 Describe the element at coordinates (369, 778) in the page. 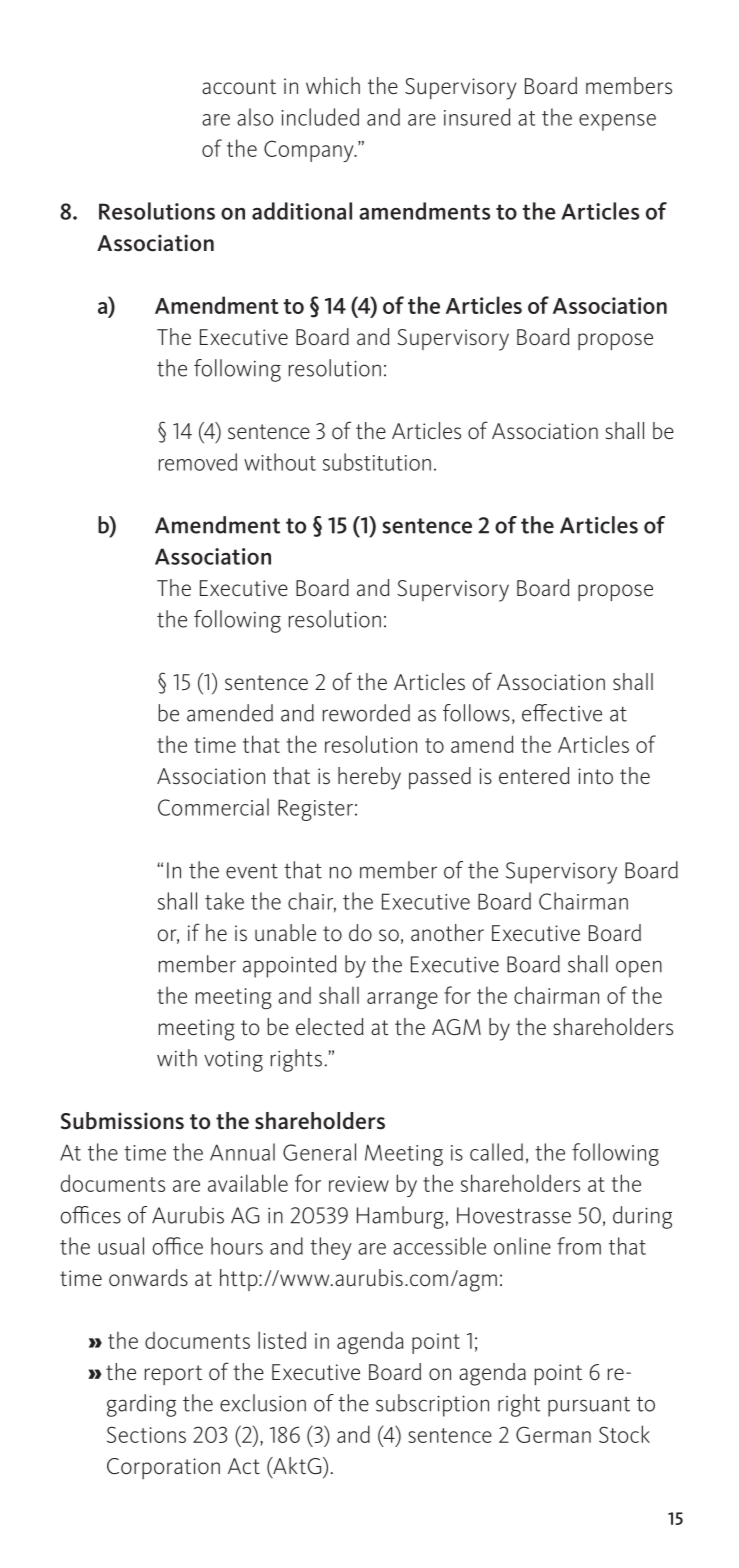

I see `hereby` at that location.
